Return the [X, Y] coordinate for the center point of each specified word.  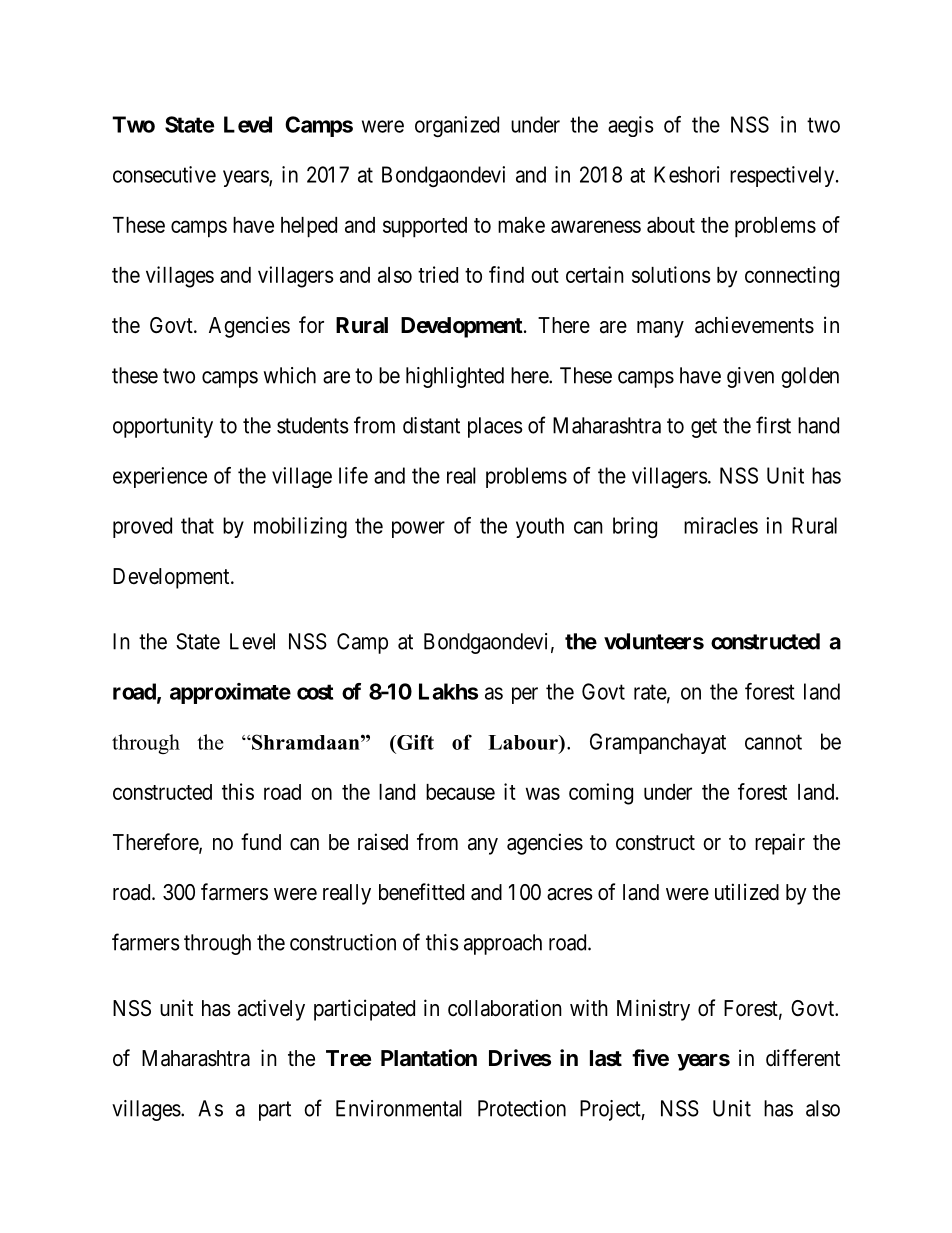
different [803, 1058]
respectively [783, 176]
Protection [522, 1108]
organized [457, 126]
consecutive [164, 174]
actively [271, 1010]
